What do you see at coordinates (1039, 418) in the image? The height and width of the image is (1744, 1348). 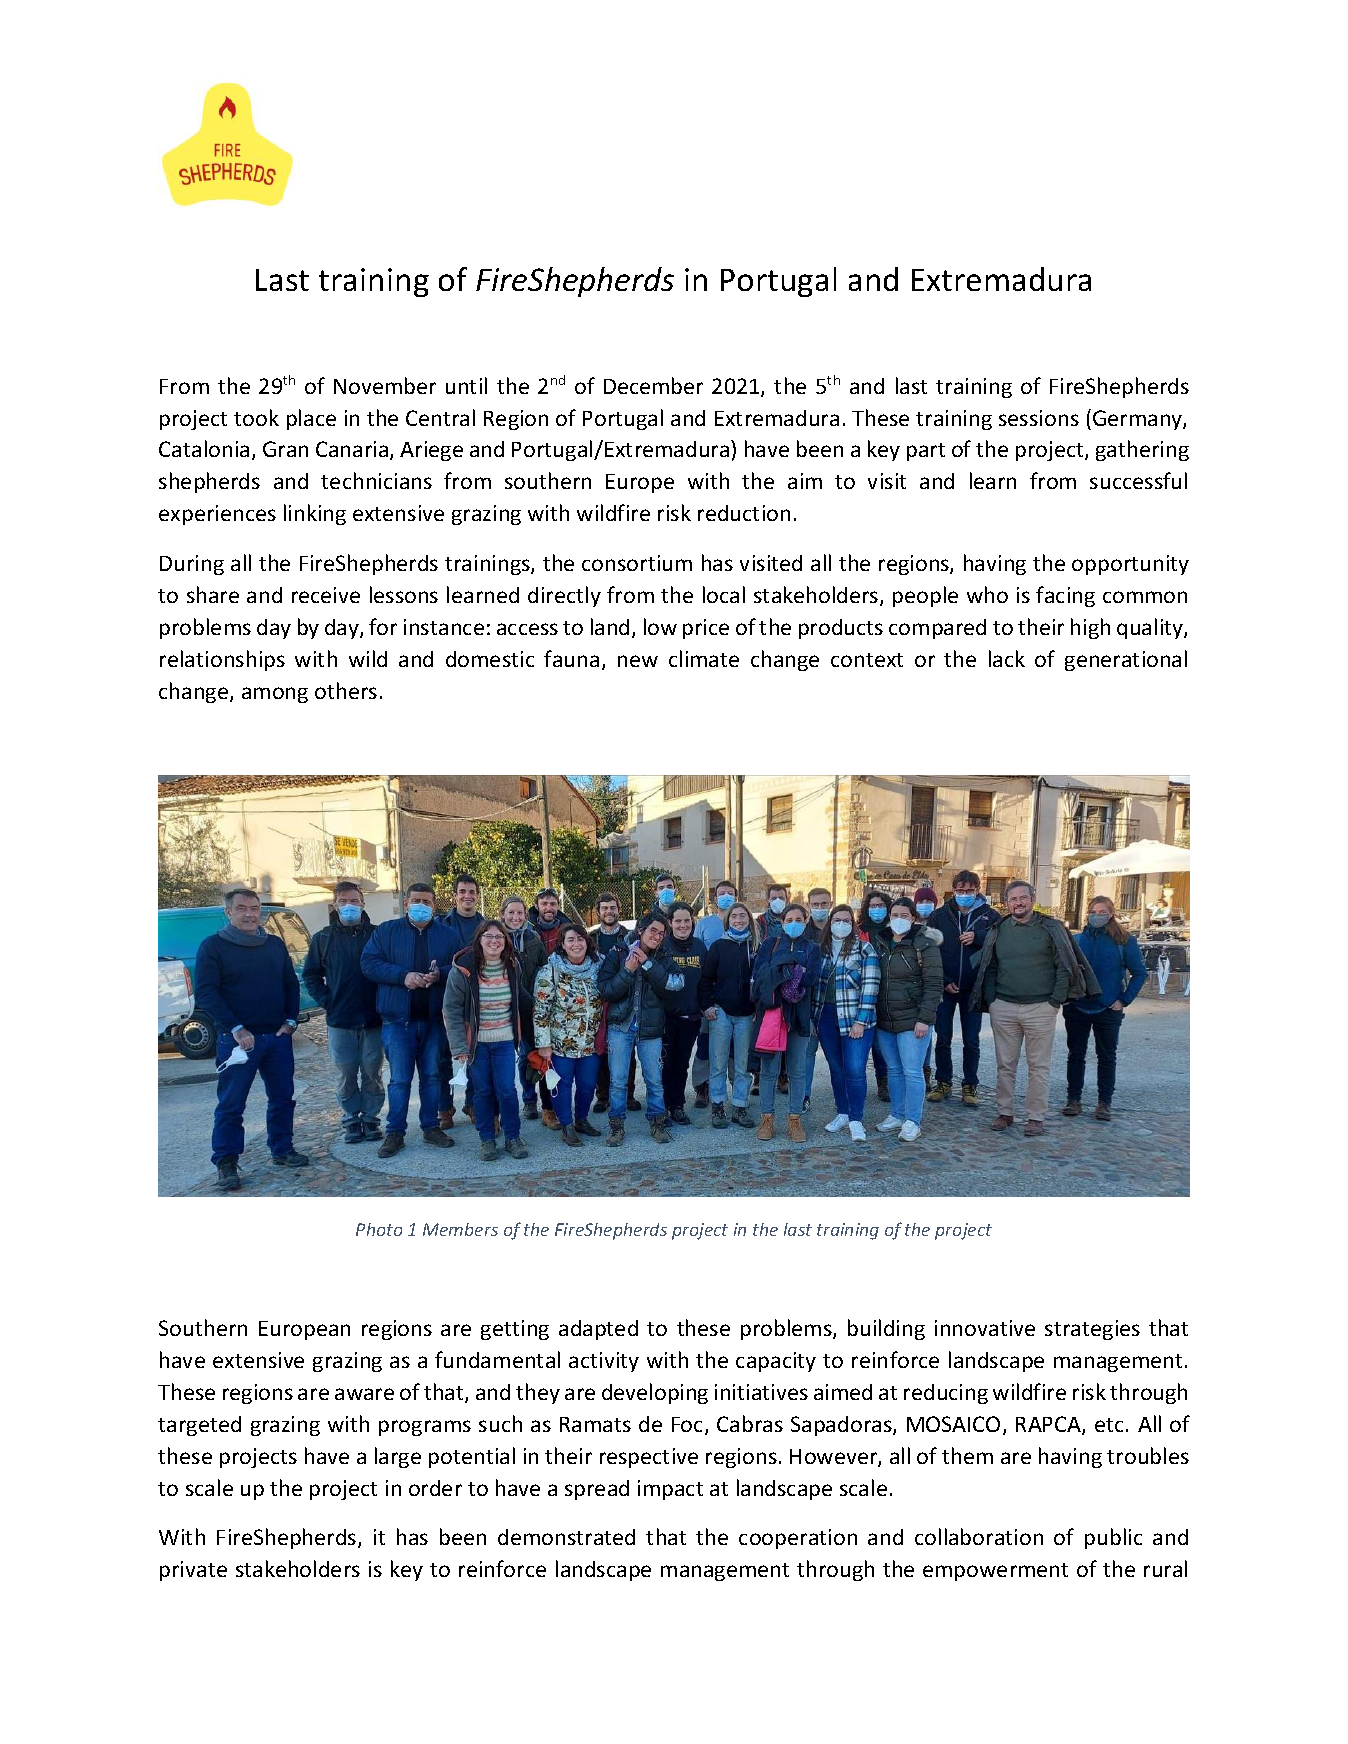 I see `sessions` at bounding box center [1039, 418].
